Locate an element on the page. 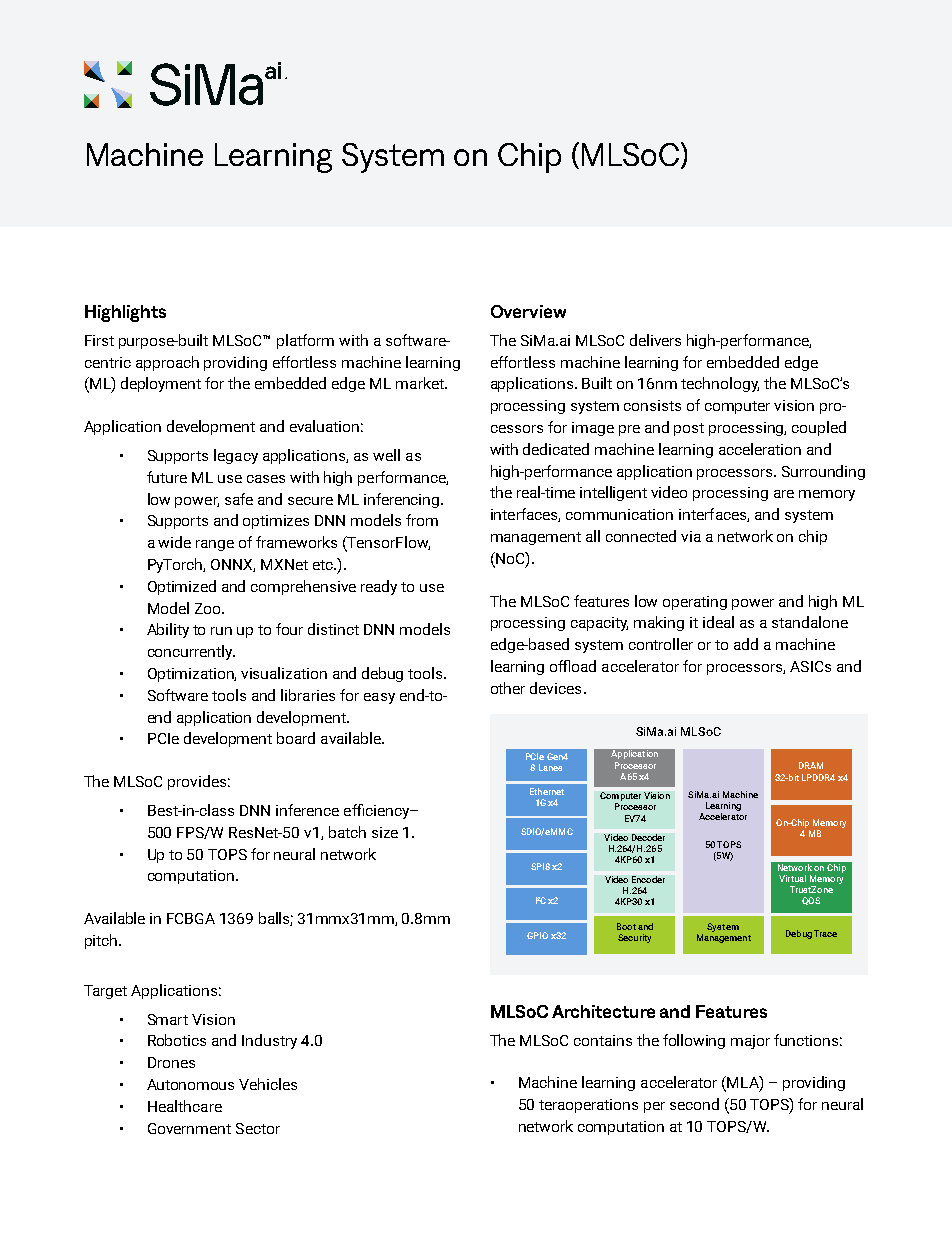  Ethernet is located at coordinates (547, 791).
